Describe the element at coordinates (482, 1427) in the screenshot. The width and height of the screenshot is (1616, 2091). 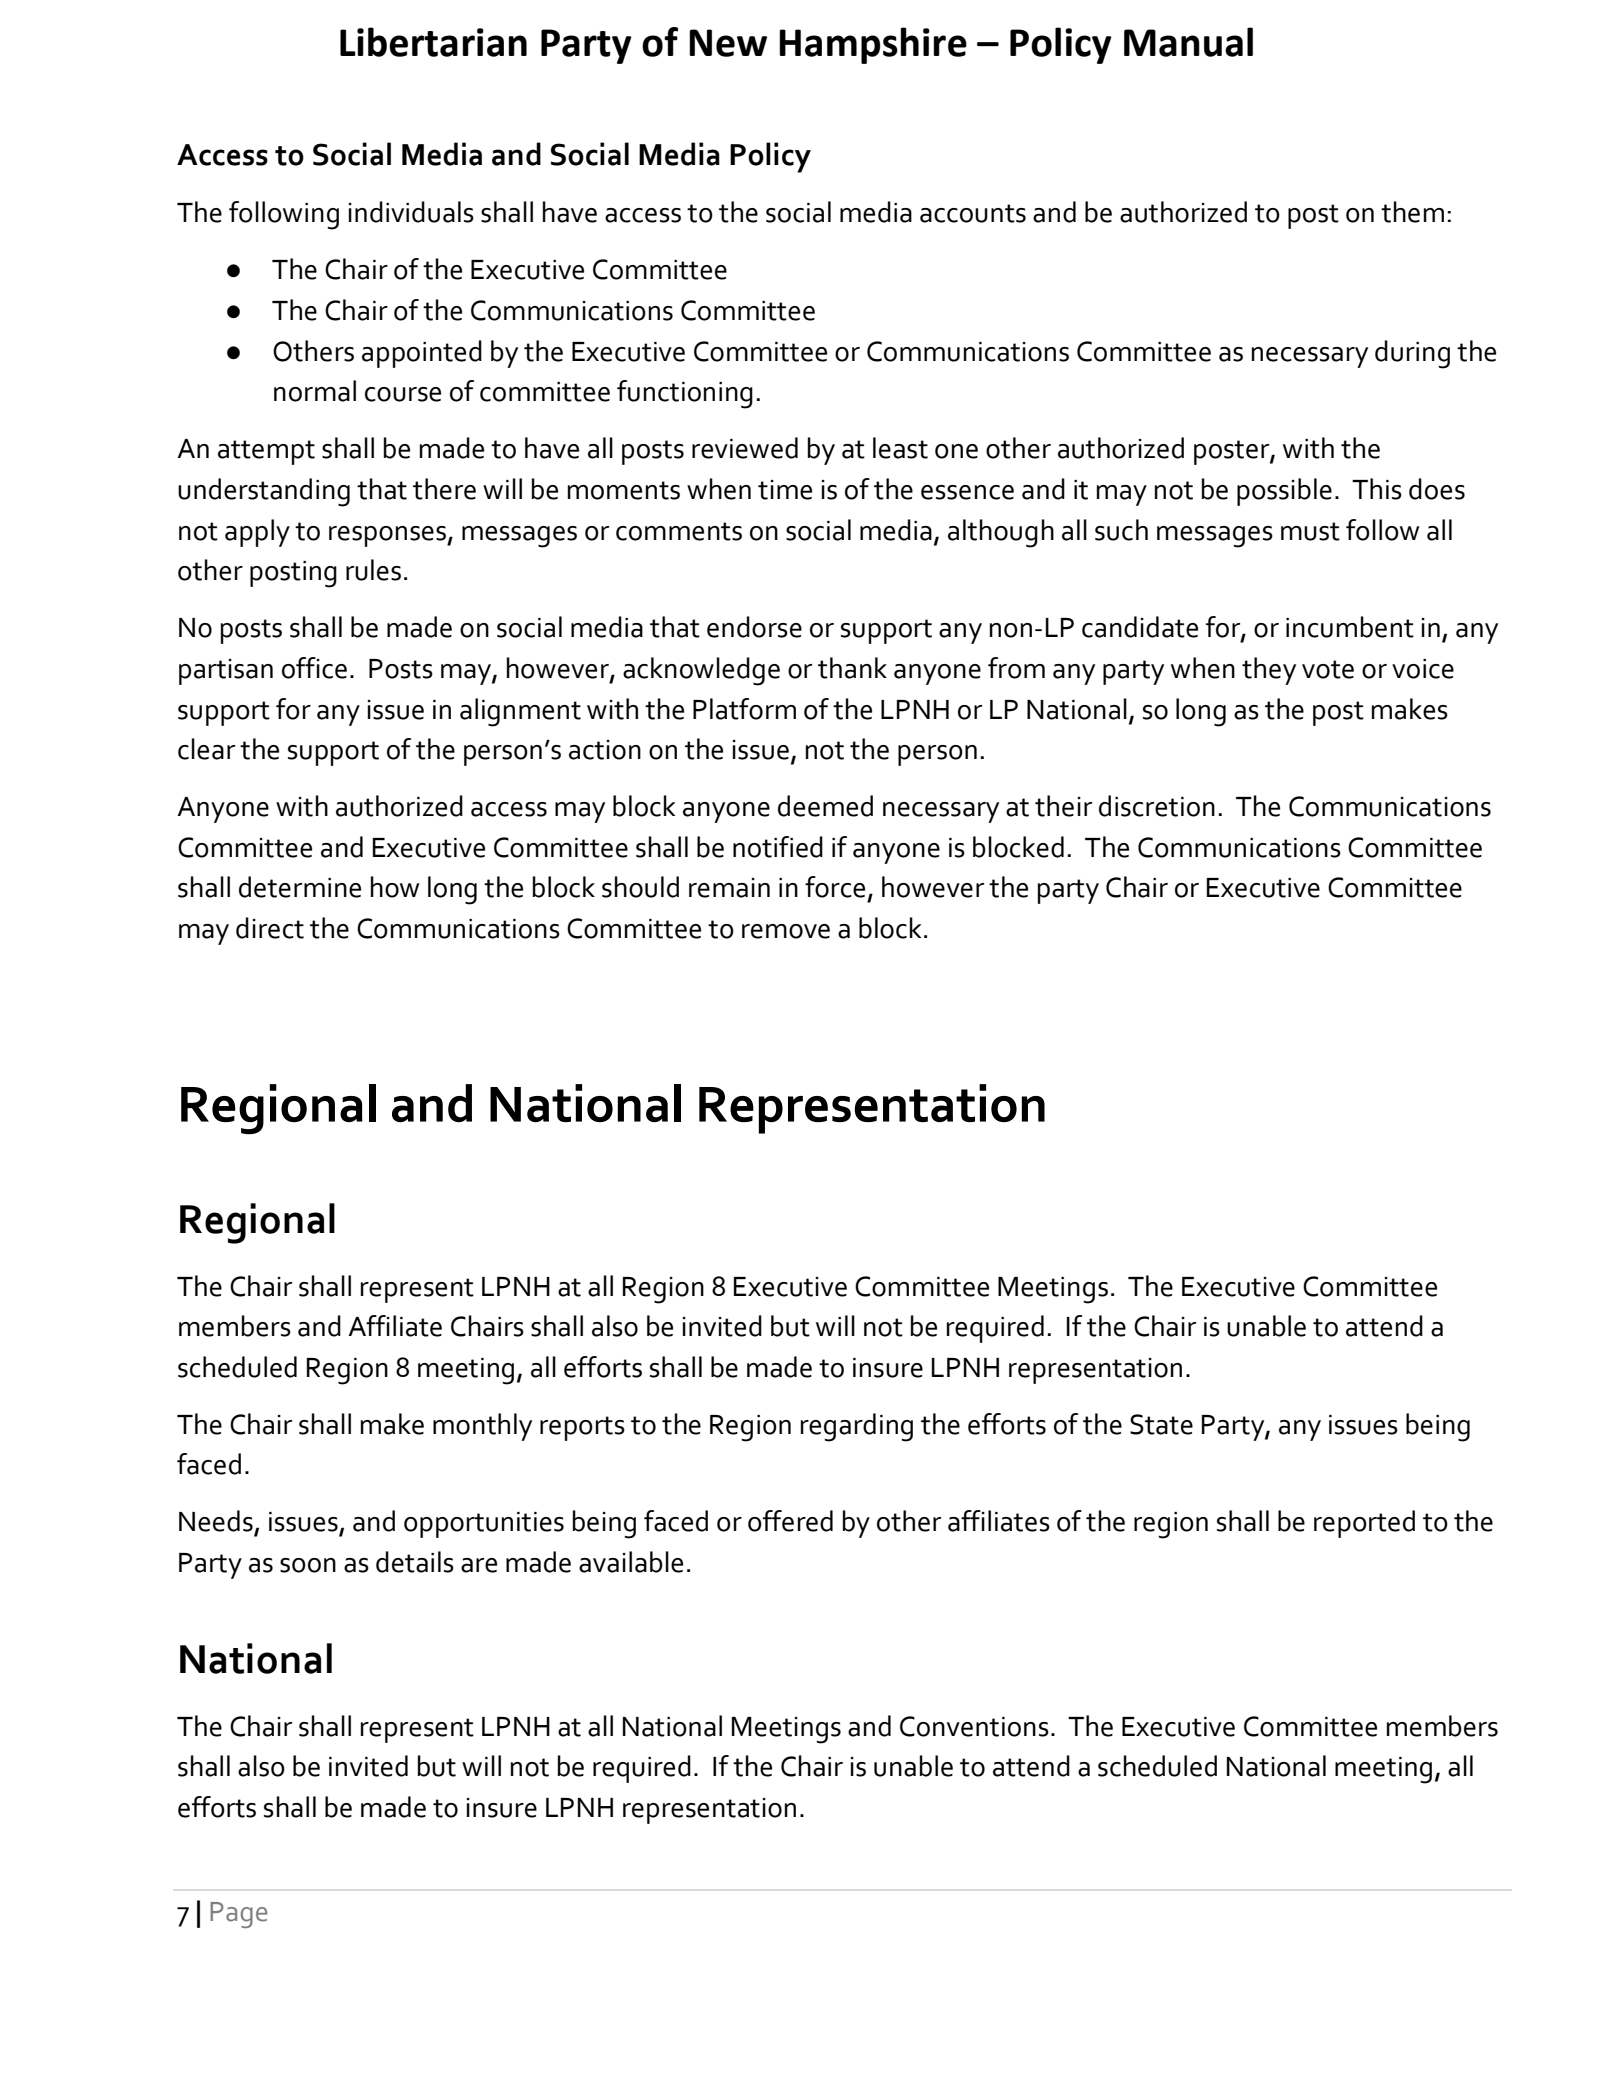
I see `monthly` at that location.
